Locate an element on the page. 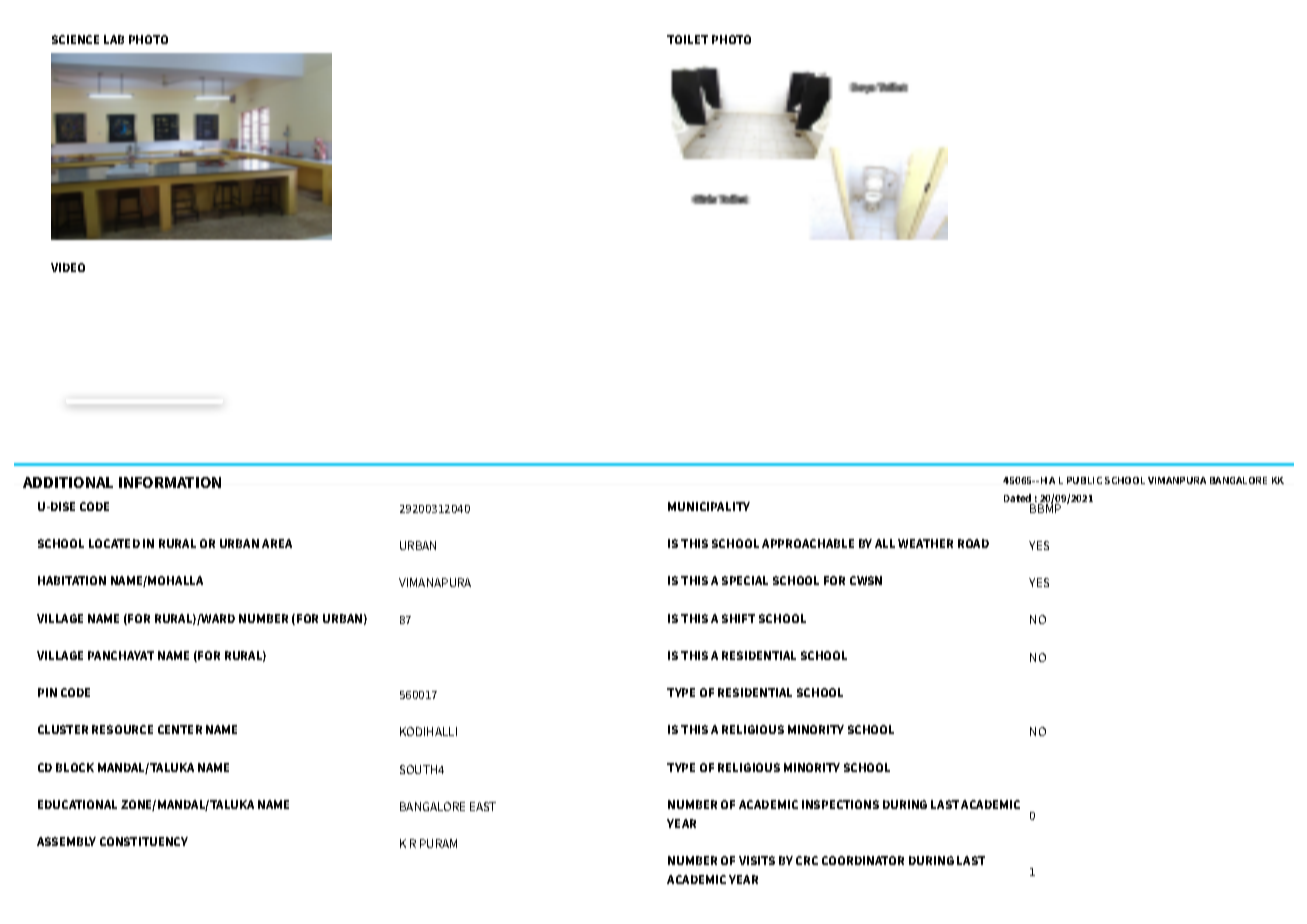 The height and width of the page is (924, 1307). TOILET is located at coordinates (687, 39).
